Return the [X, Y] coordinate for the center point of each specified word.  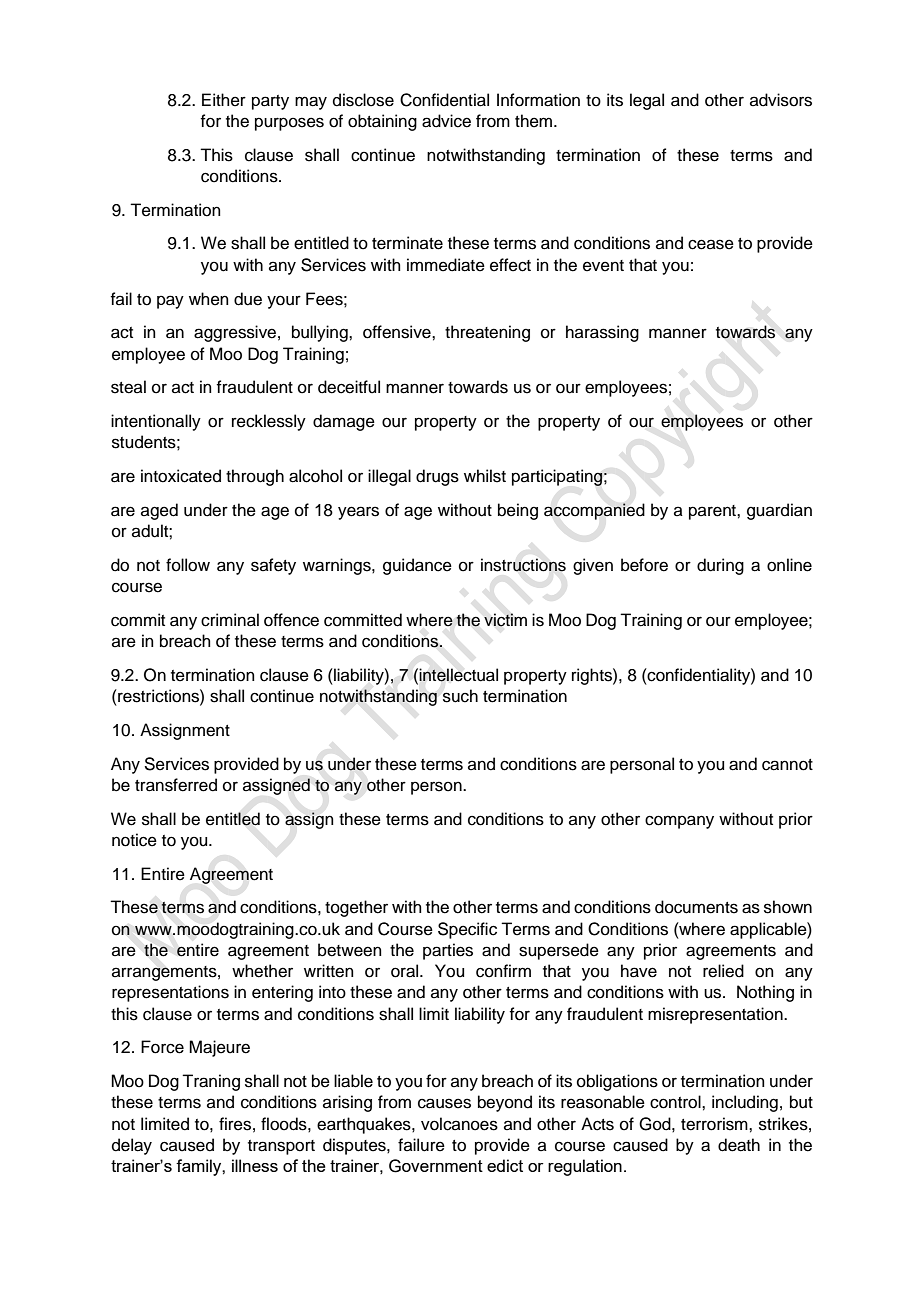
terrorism [715, 1124]
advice [446, 121]
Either [224, 100]
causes [444, 1103]
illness [255, 1165]
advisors [781, 100]
